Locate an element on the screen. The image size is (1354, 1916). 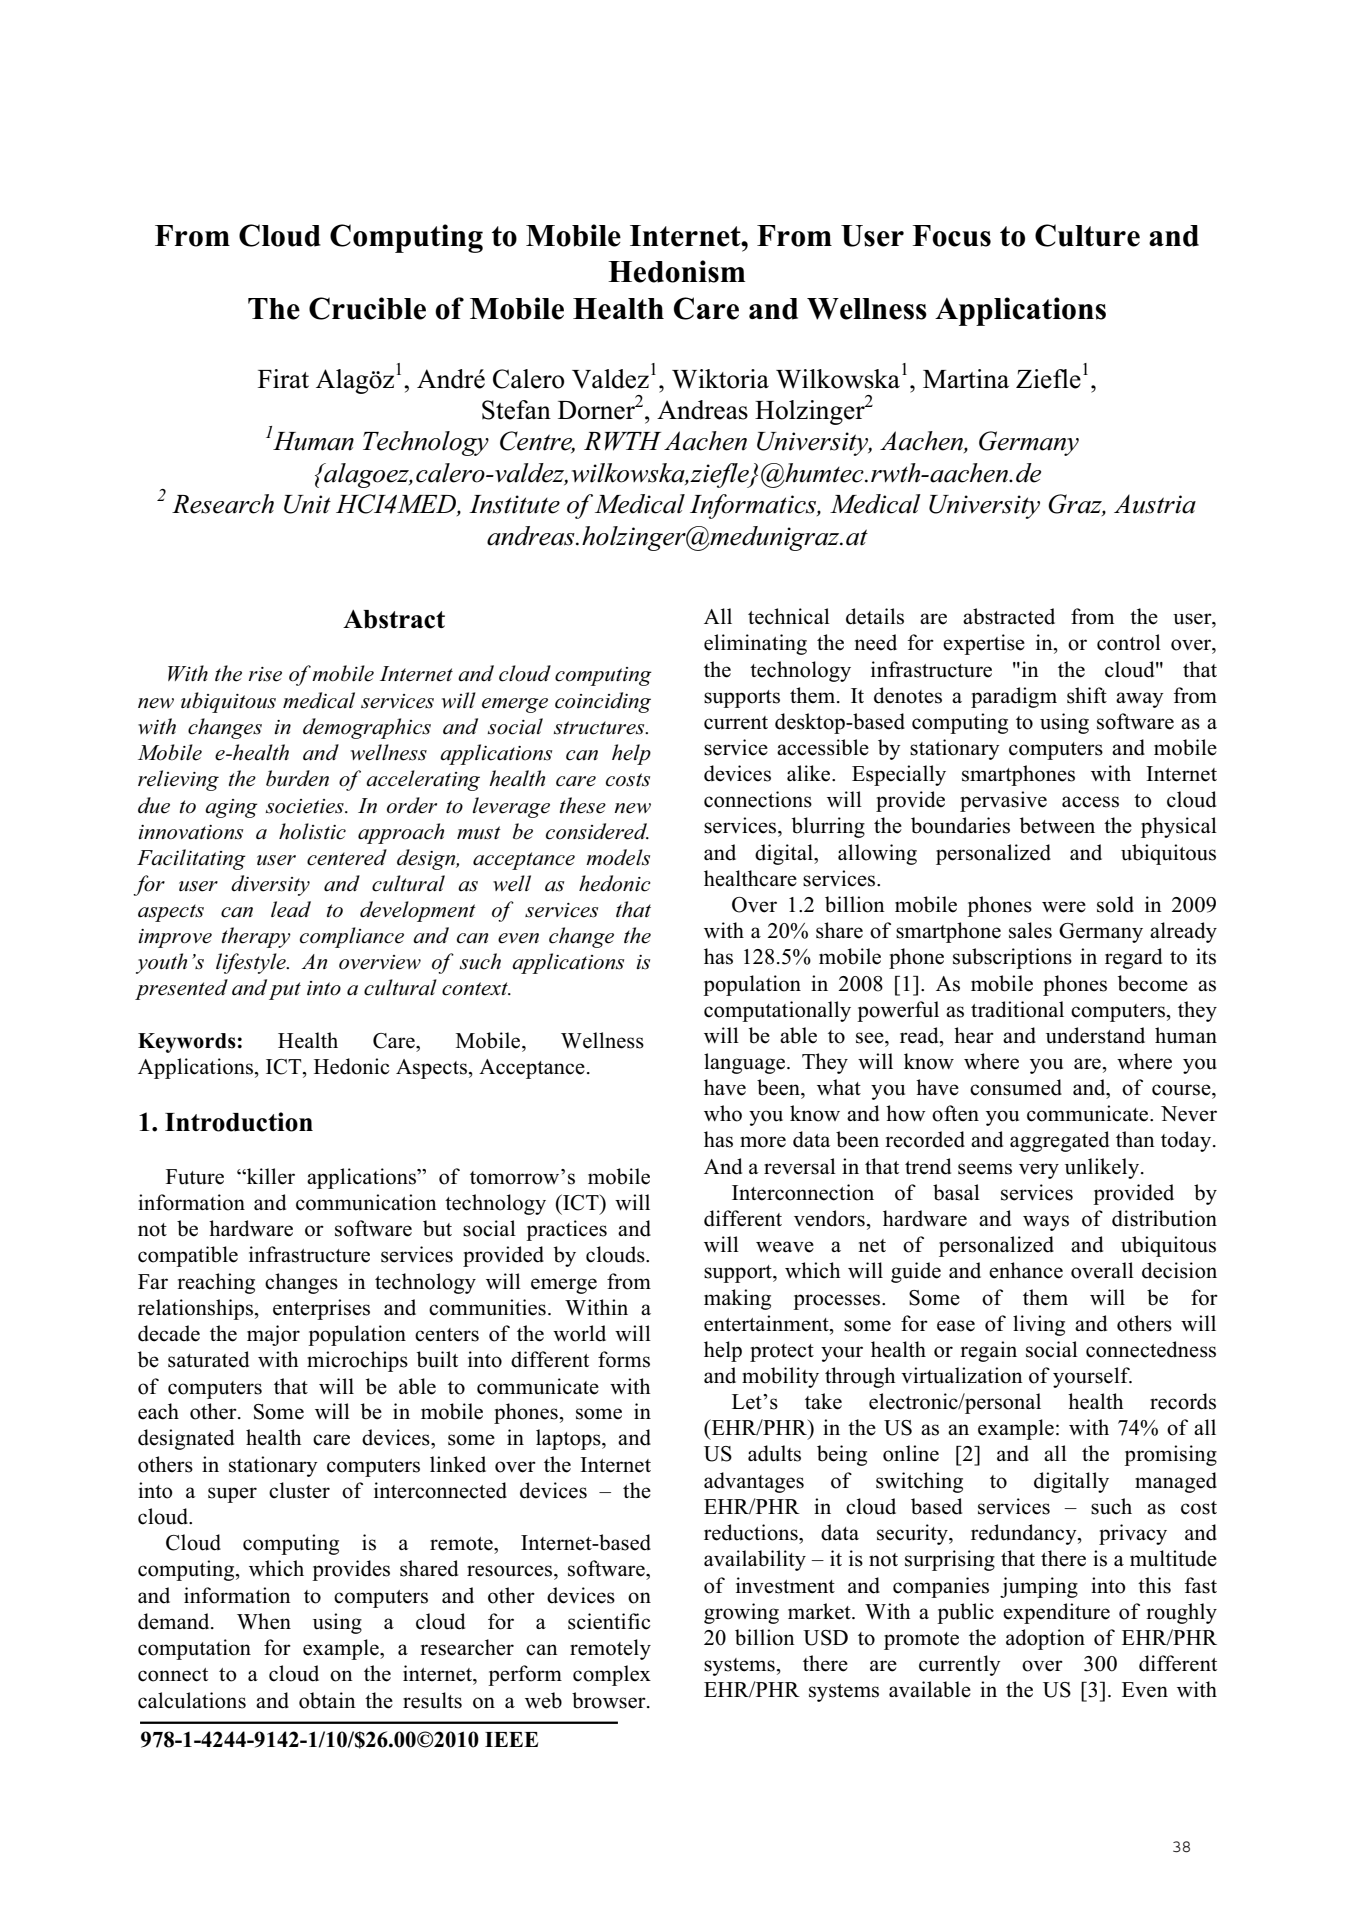
burden is located at coordinates (297, 778).
